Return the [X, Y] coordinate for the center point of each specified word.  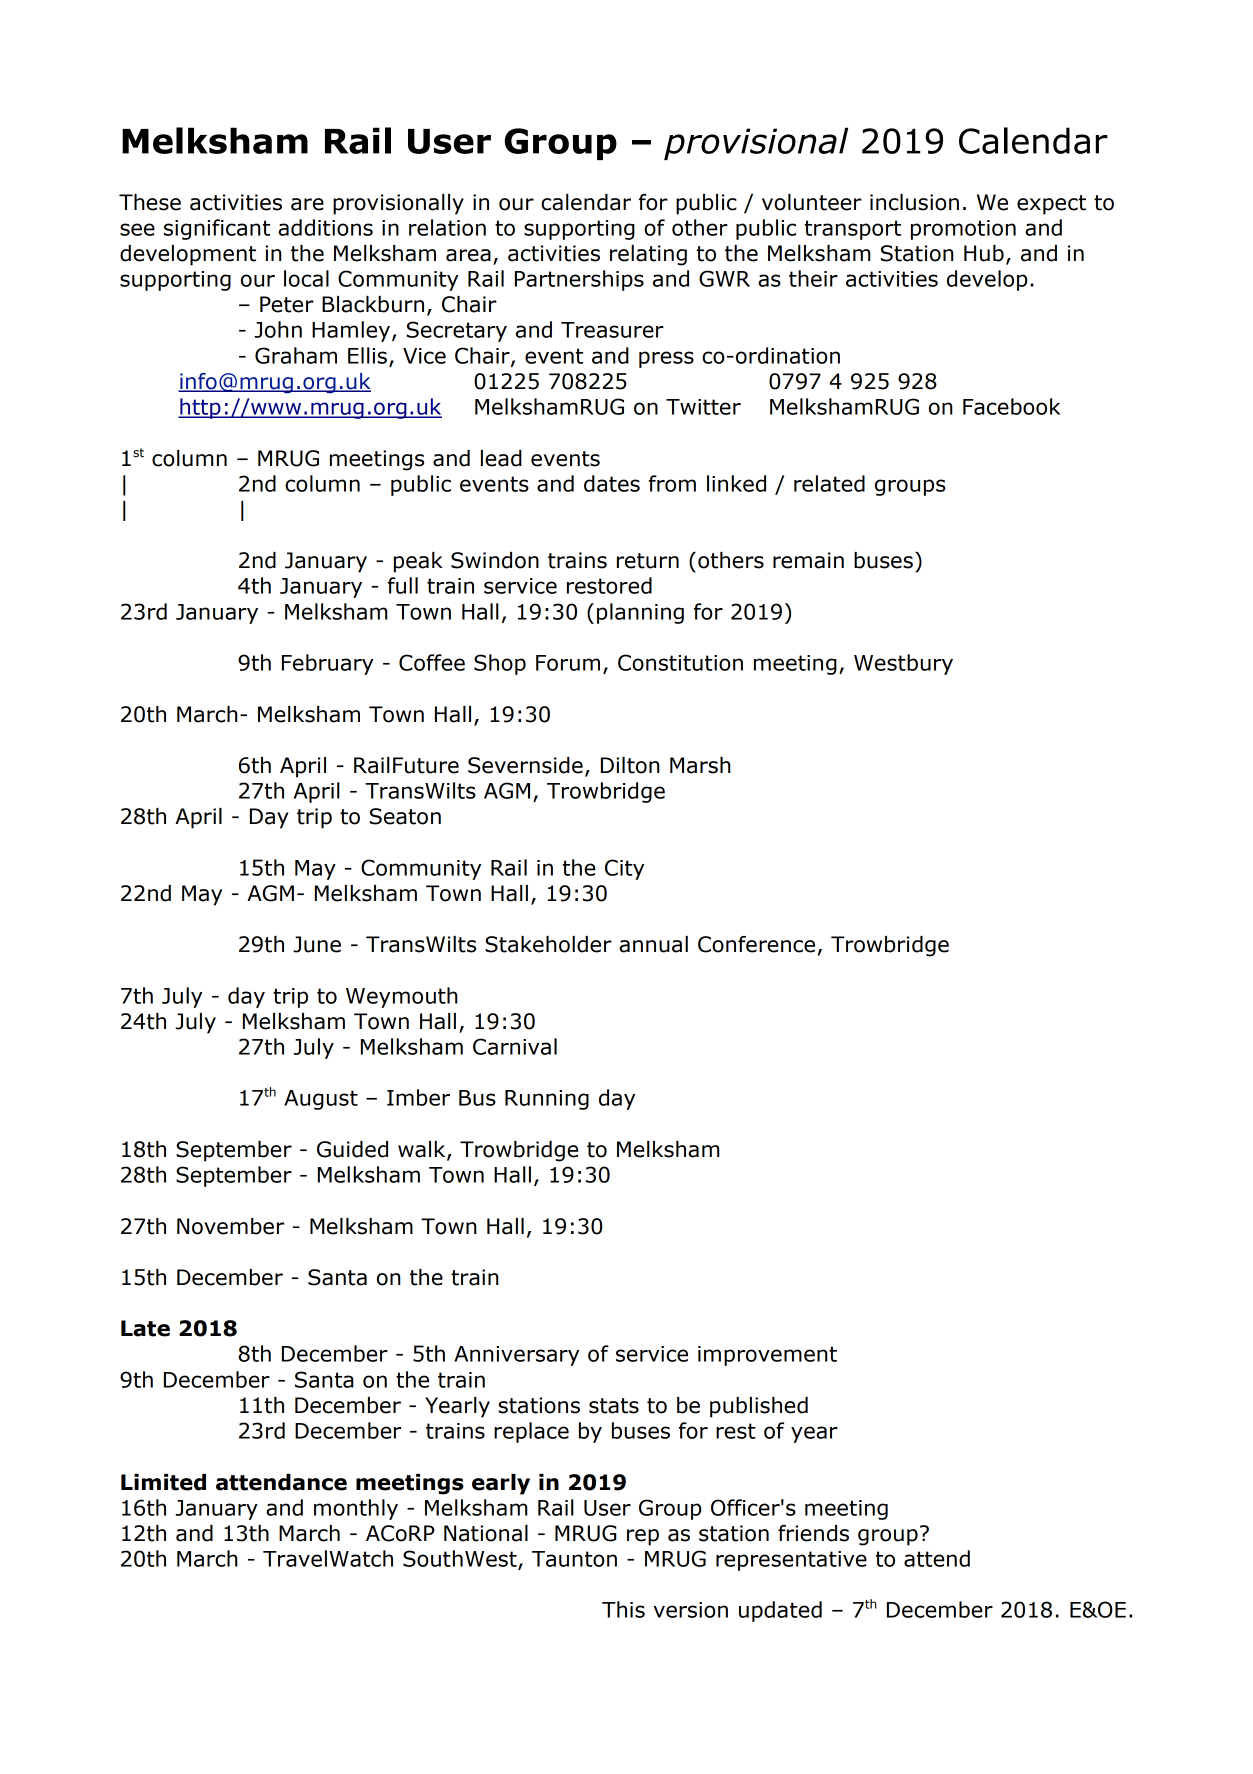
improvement [767, 1356]
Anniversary [516, 1356]
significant [217, 229]
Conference [756, 944]
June [317, 944]
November [230, 1226]
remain [808, 560]
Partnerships [579, 280]
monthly [356, 1509]
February [327, 664]
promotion [963, 230]
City [624, 869]
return [648, 561]
